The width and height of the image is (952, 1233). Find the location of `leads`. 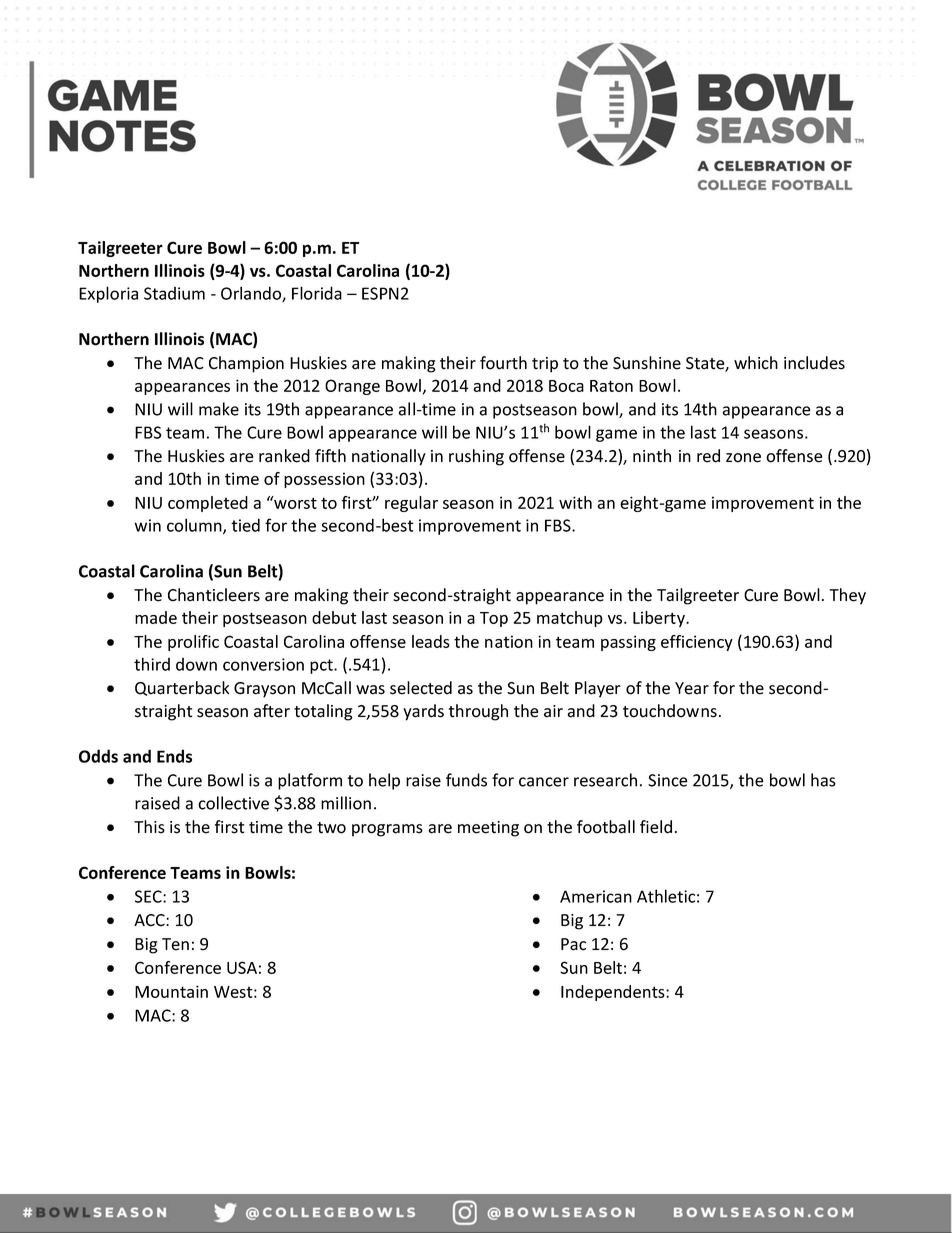

leads is located at coordinates (431, 641).
